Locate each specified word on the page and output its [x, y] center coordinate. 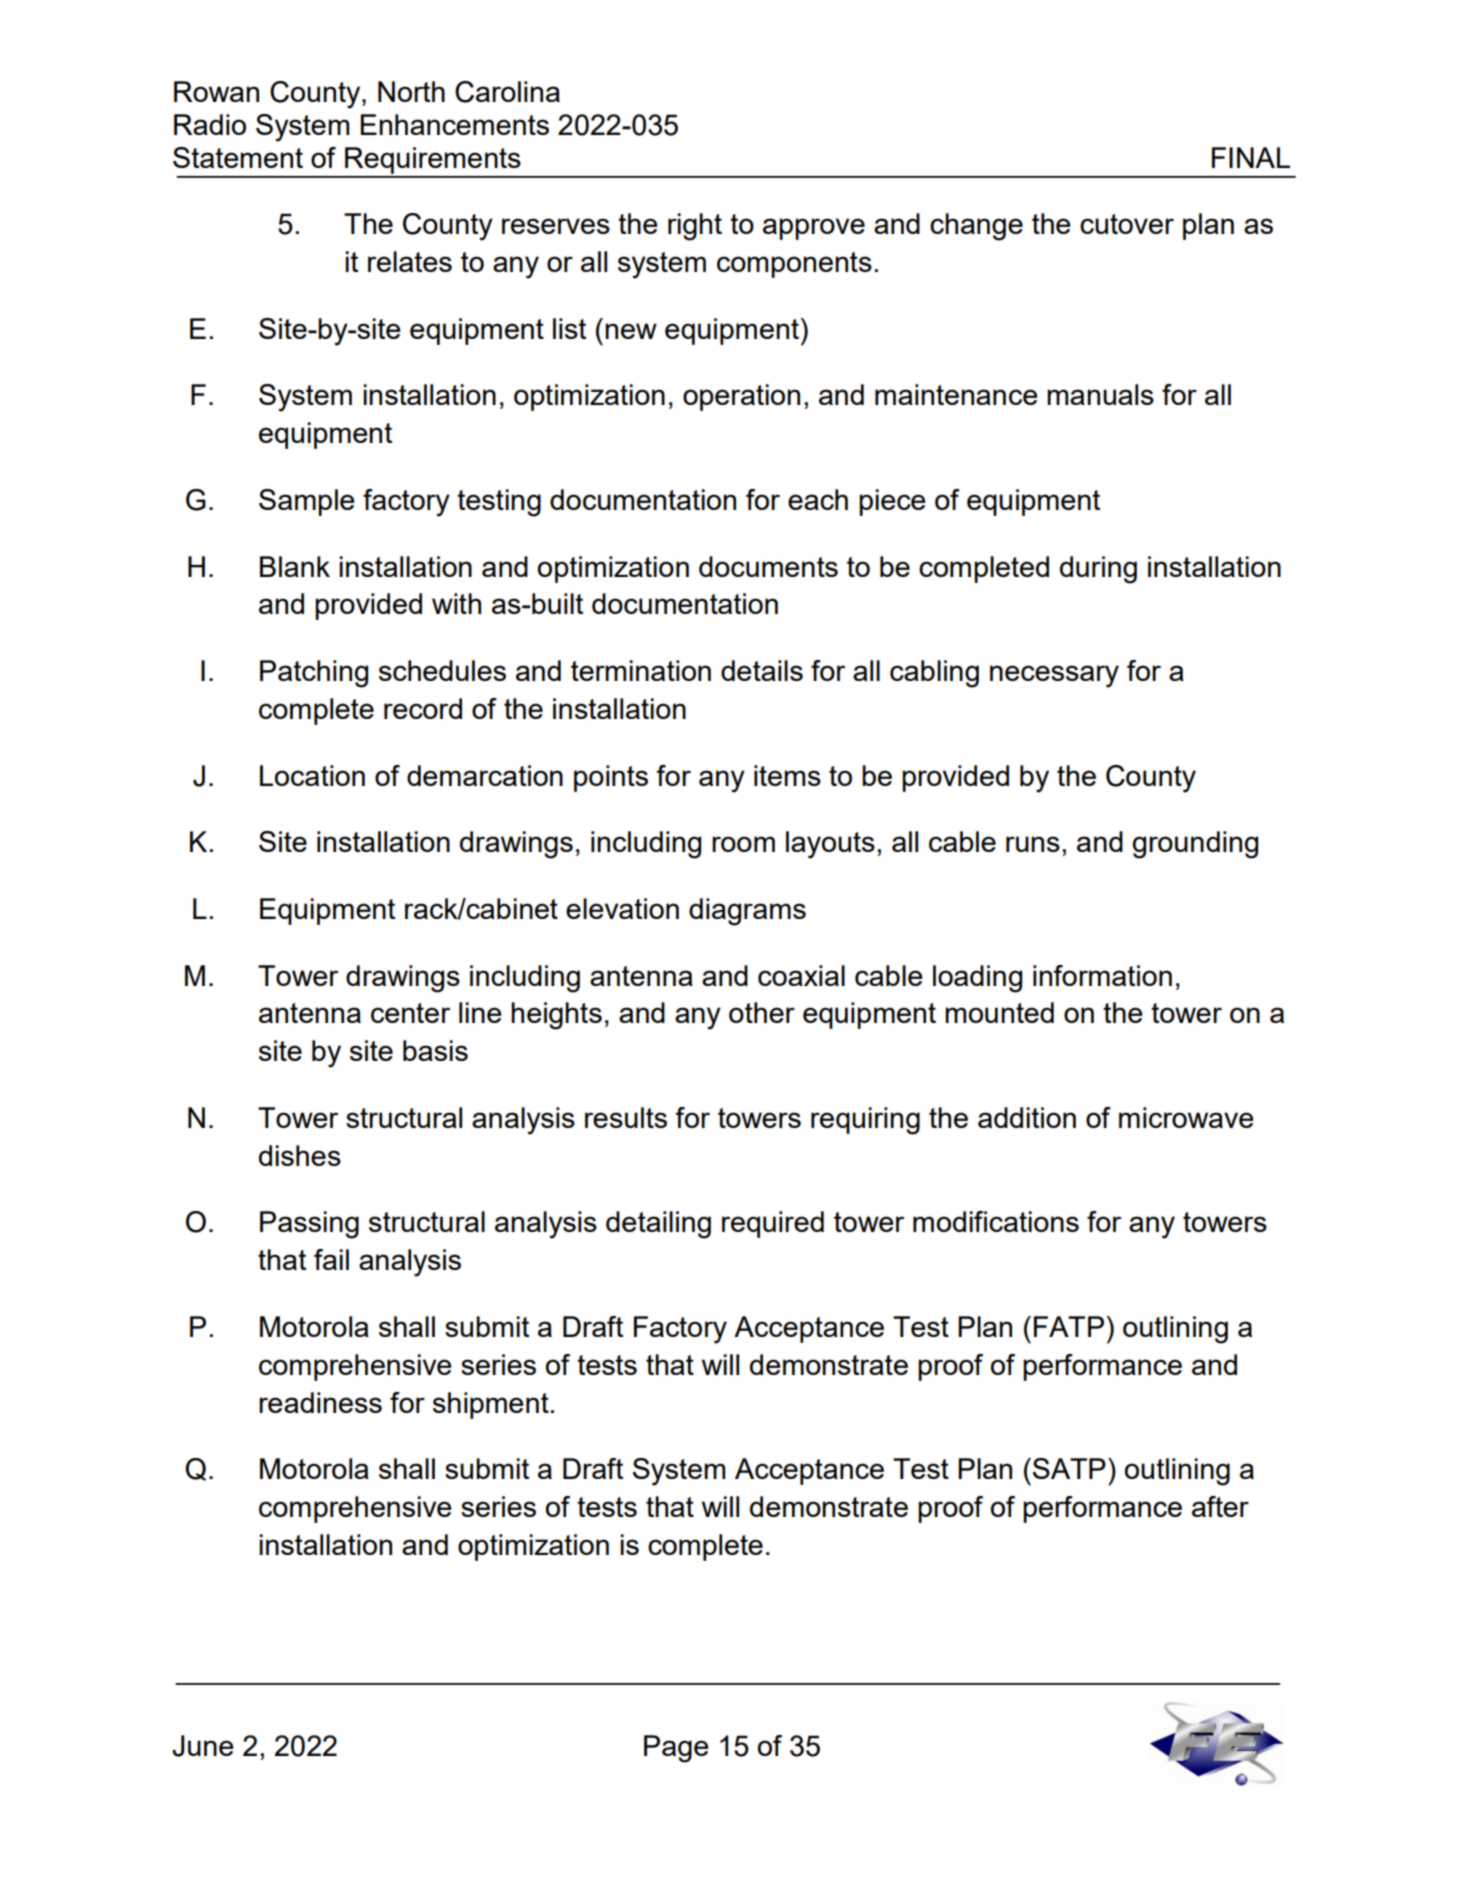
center [410, 1013]
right [695, 227]
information [1102, 975]
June [202, 1746]
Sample [306, 502]
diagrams [747, 912]
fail [331, 1259]
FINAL [1251, 157]
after [1220, 1506]
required [773, 1224]
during [1098, 570]
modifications [996, 1221]
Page [676, 1749]
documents [768, 566]
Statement [238, 157]
